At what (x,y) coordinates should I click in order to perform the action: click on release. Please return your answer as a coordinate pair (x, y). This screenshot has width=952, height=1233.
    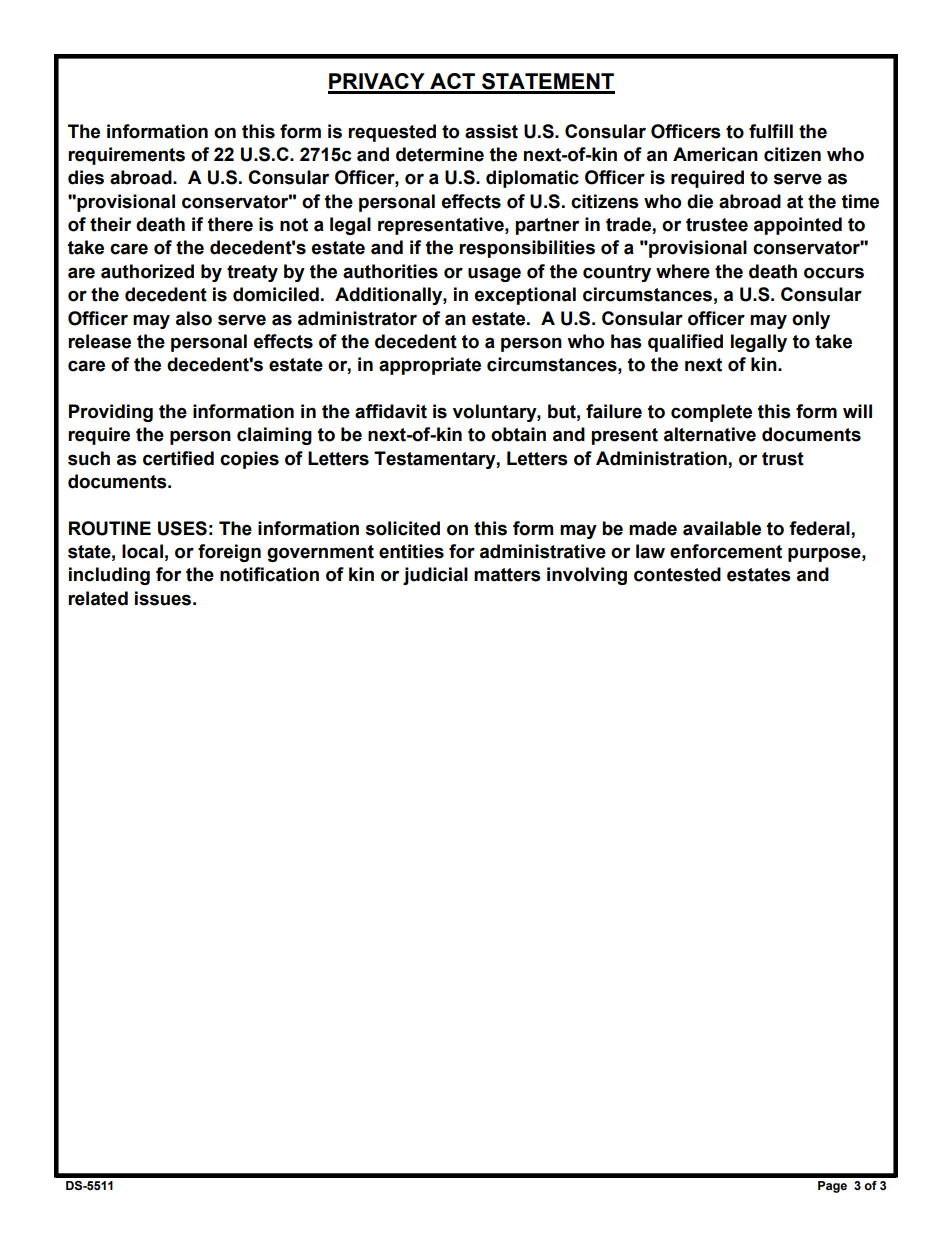
    Looking at the image, I should click on (99, 341).
